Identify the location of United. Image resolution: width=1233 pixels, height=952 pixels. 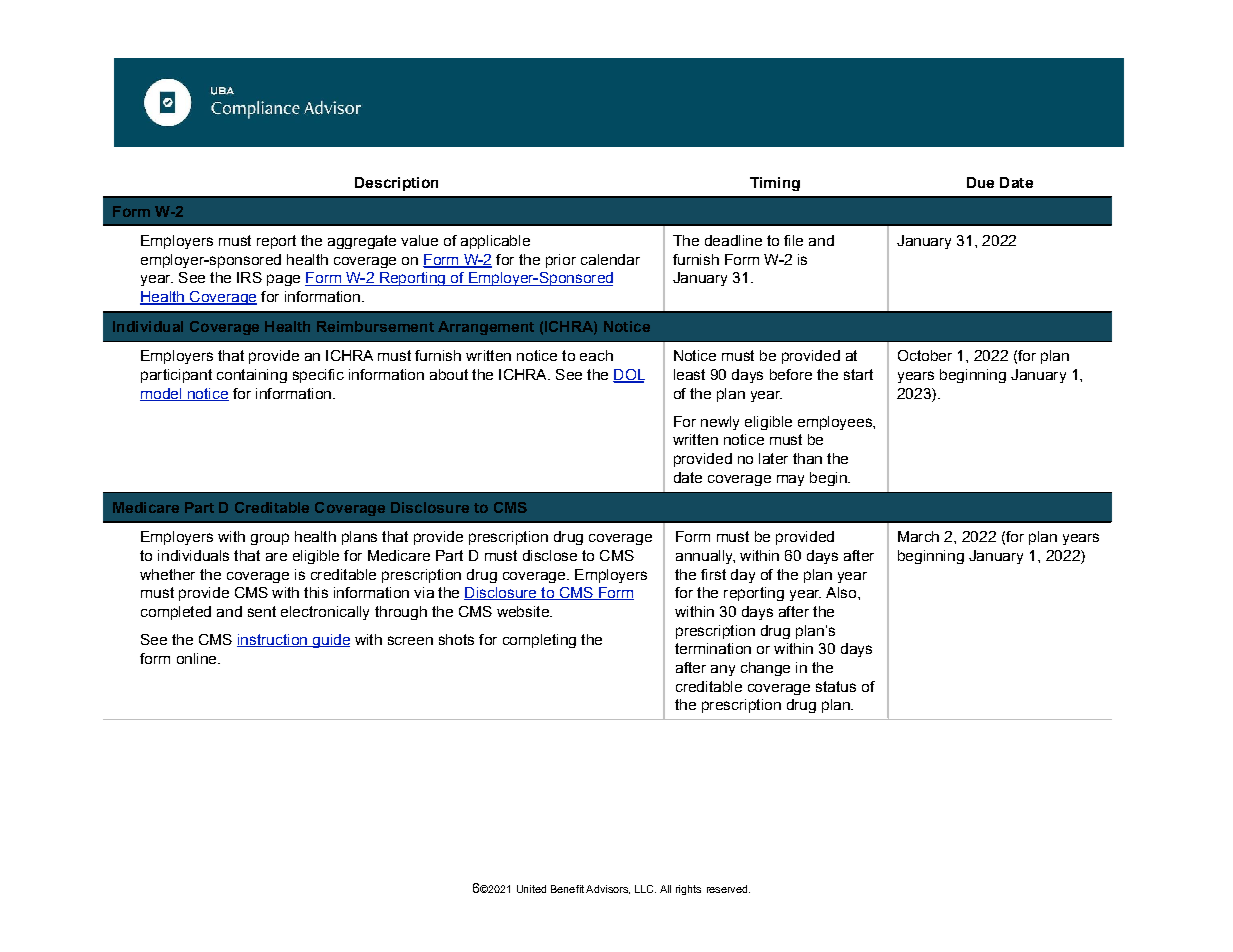
(531, 889).
